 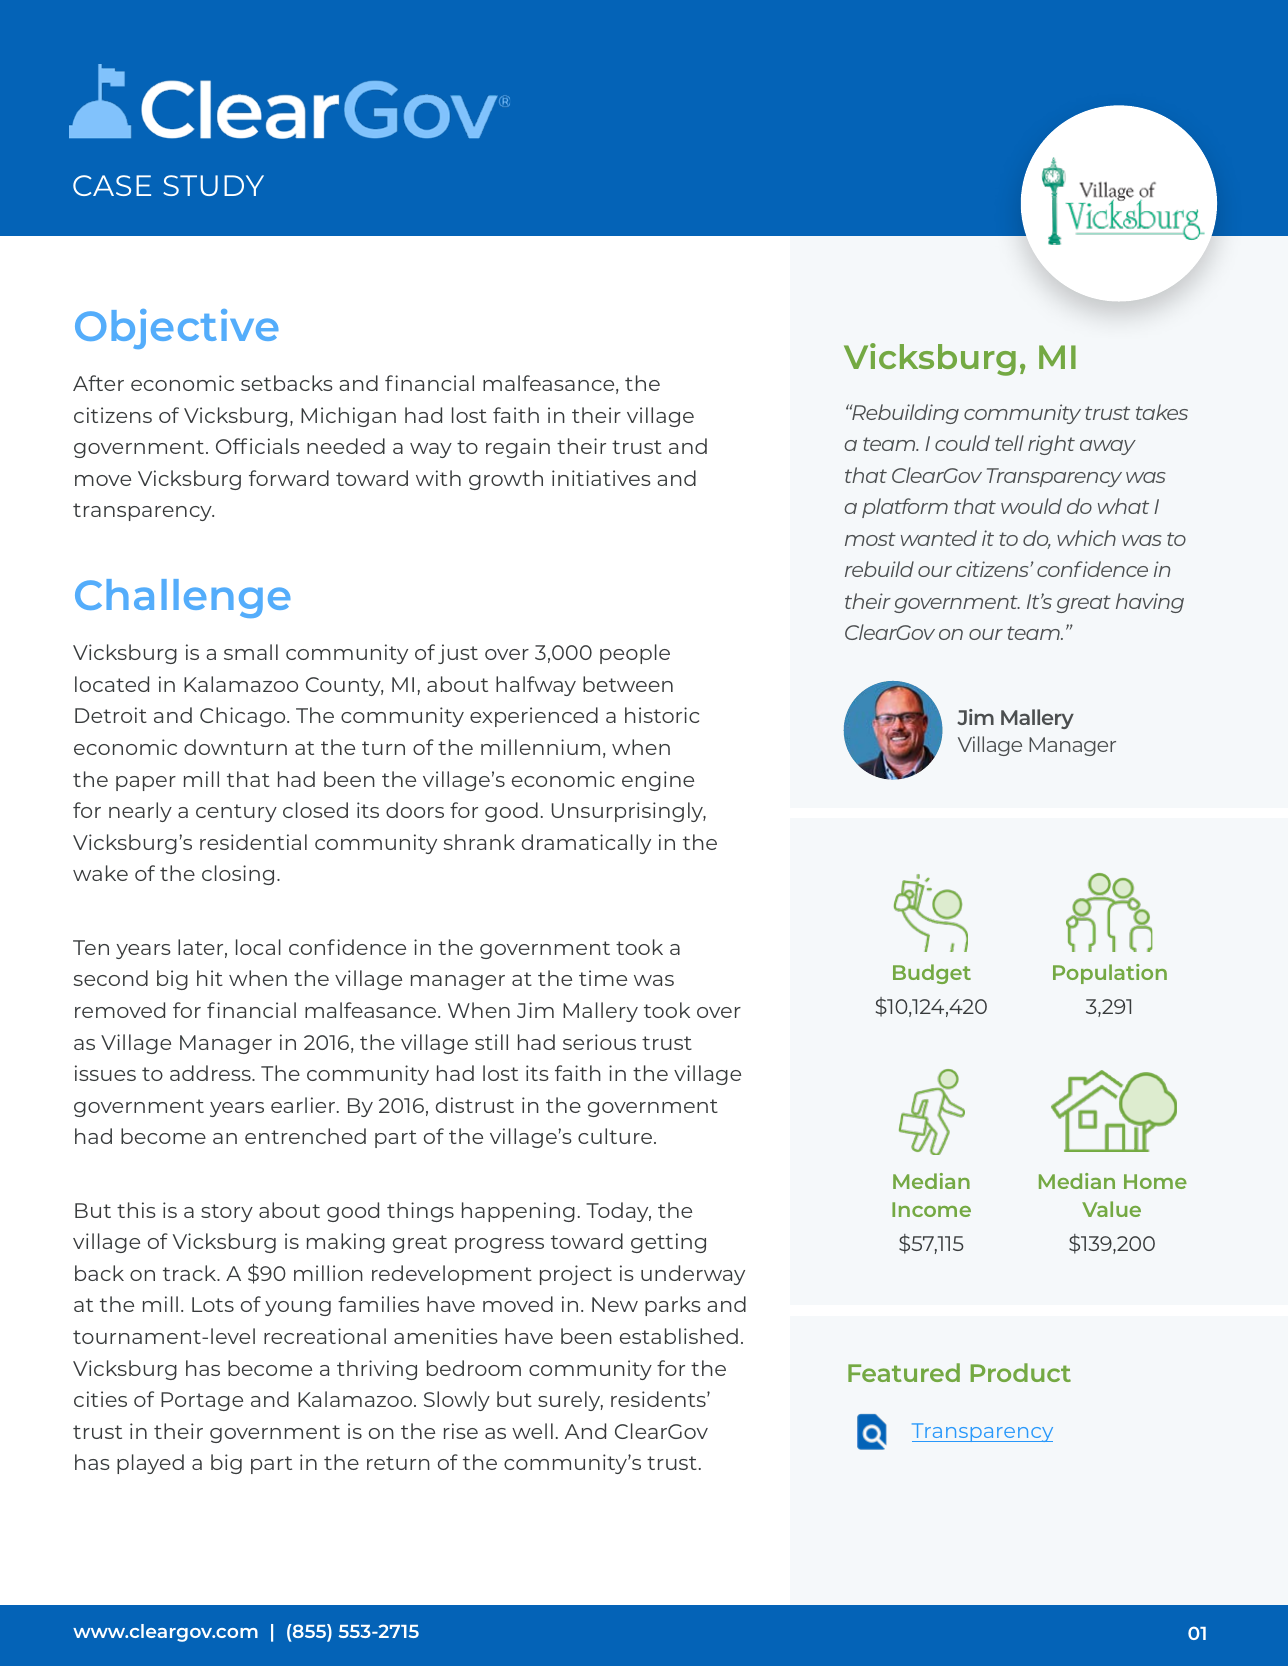 What do you see at coordinates (518, 448) in the page?
I see `regain` at bounding box center [518, 448].
